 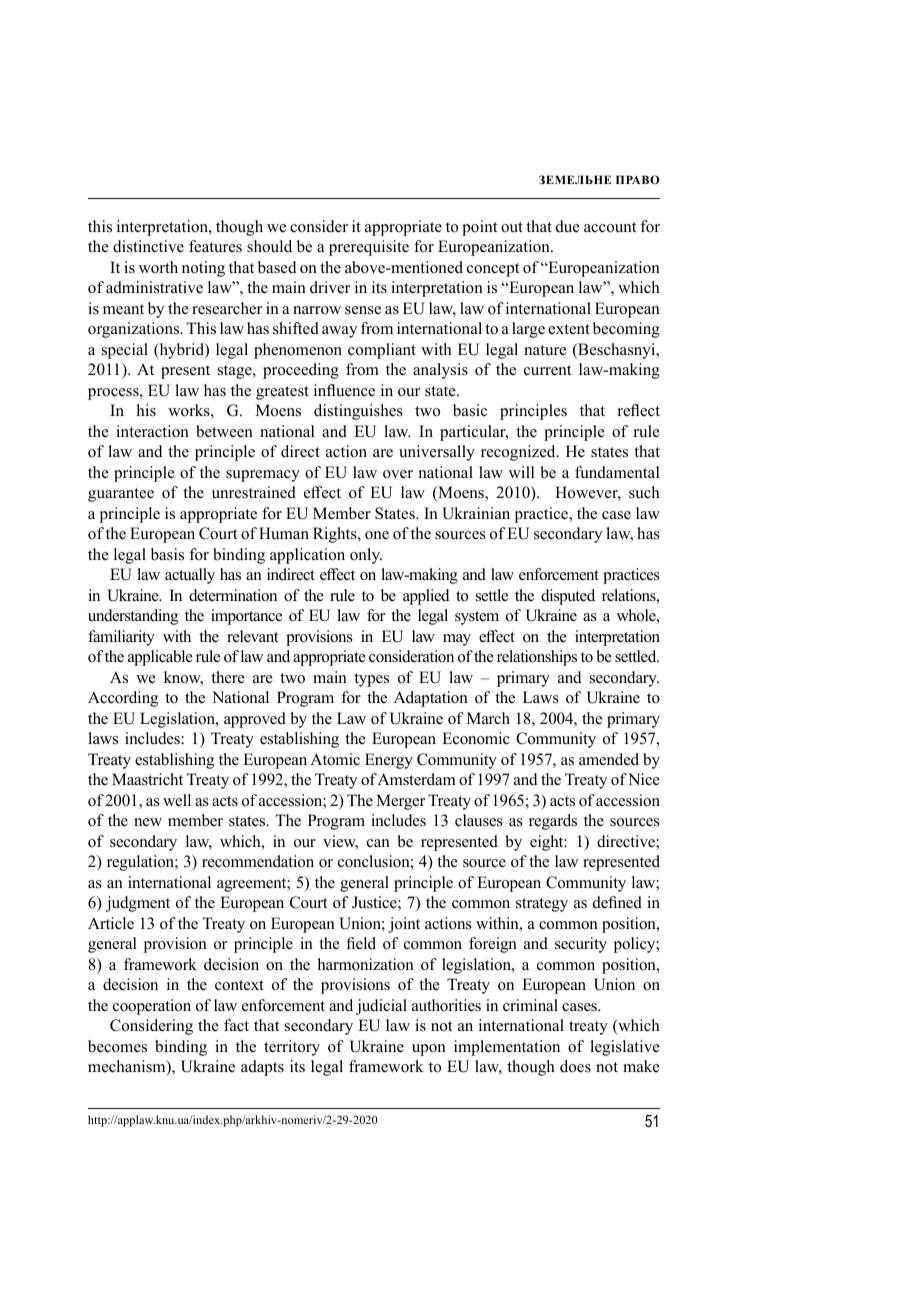 I want to click on can, so click(x=378, y=843).
